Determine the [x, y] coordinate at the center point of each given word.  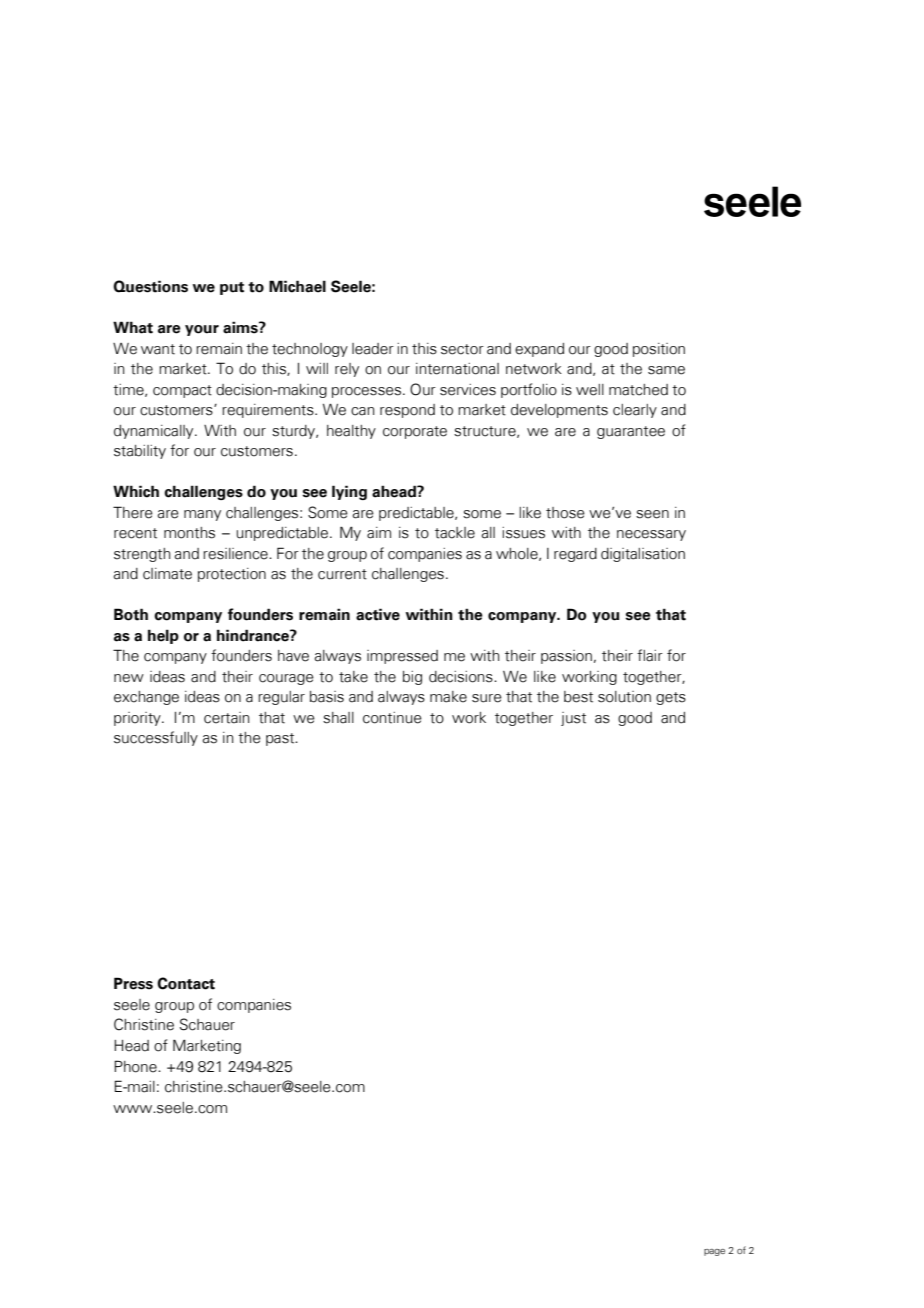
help [163, 636]
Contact [186, 983]
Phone [136, 1066]
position [659, 350]
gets [671, 698]
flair [650, 655]
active [378, 614]
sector [462, 349]
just [573, 719]
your [202, 330]
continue [392, 718]
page [714, 1252]
